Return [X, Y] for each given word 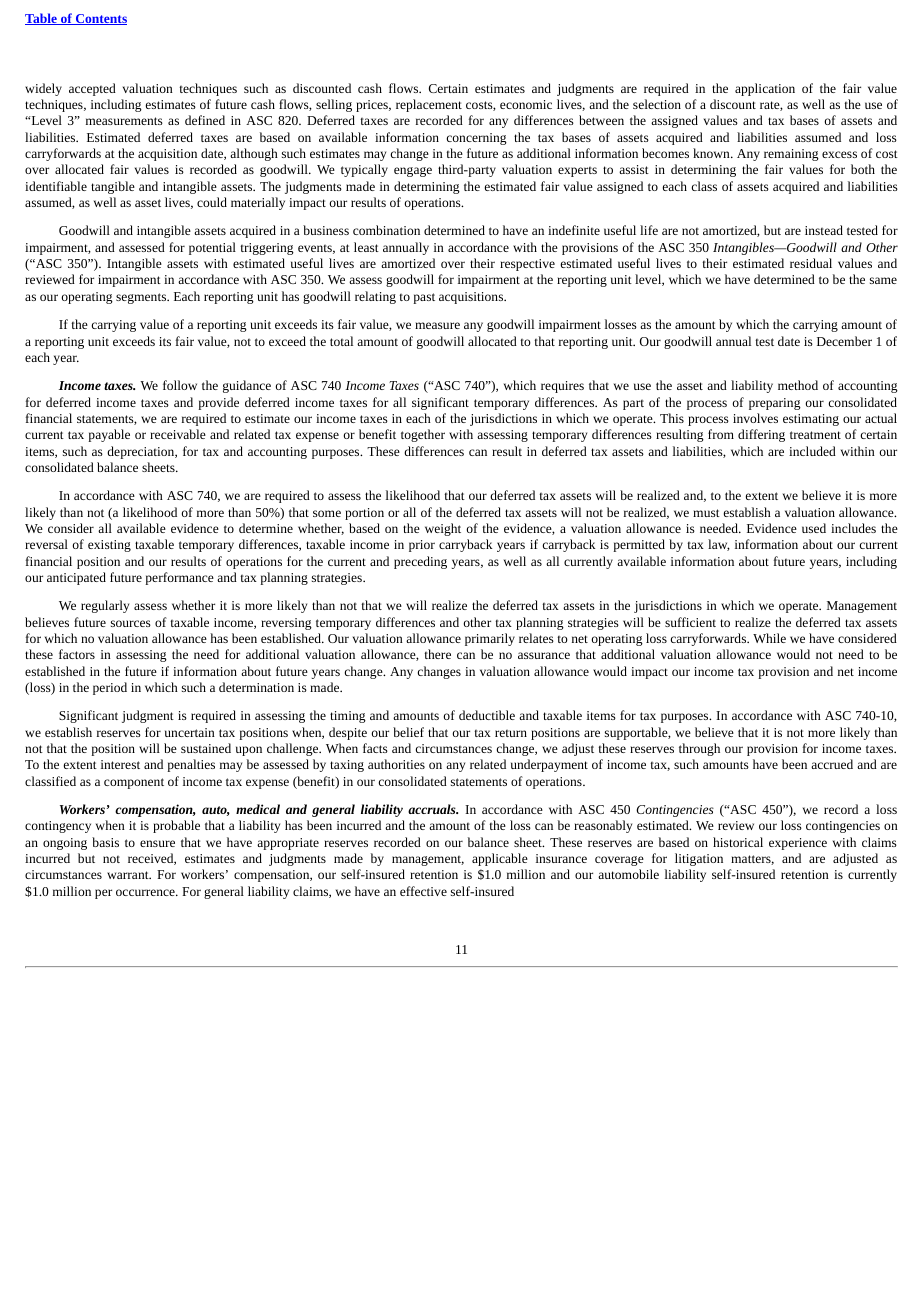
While [769, 638]
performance [179, 578]
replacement [429, 105]
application [765, 89]
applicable [500, 859]
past [424, 298]
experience [798, 844]
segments [142, 298]
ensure [157, 843]
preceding [420, 562]
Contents [100, 19]
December [844, 341]
